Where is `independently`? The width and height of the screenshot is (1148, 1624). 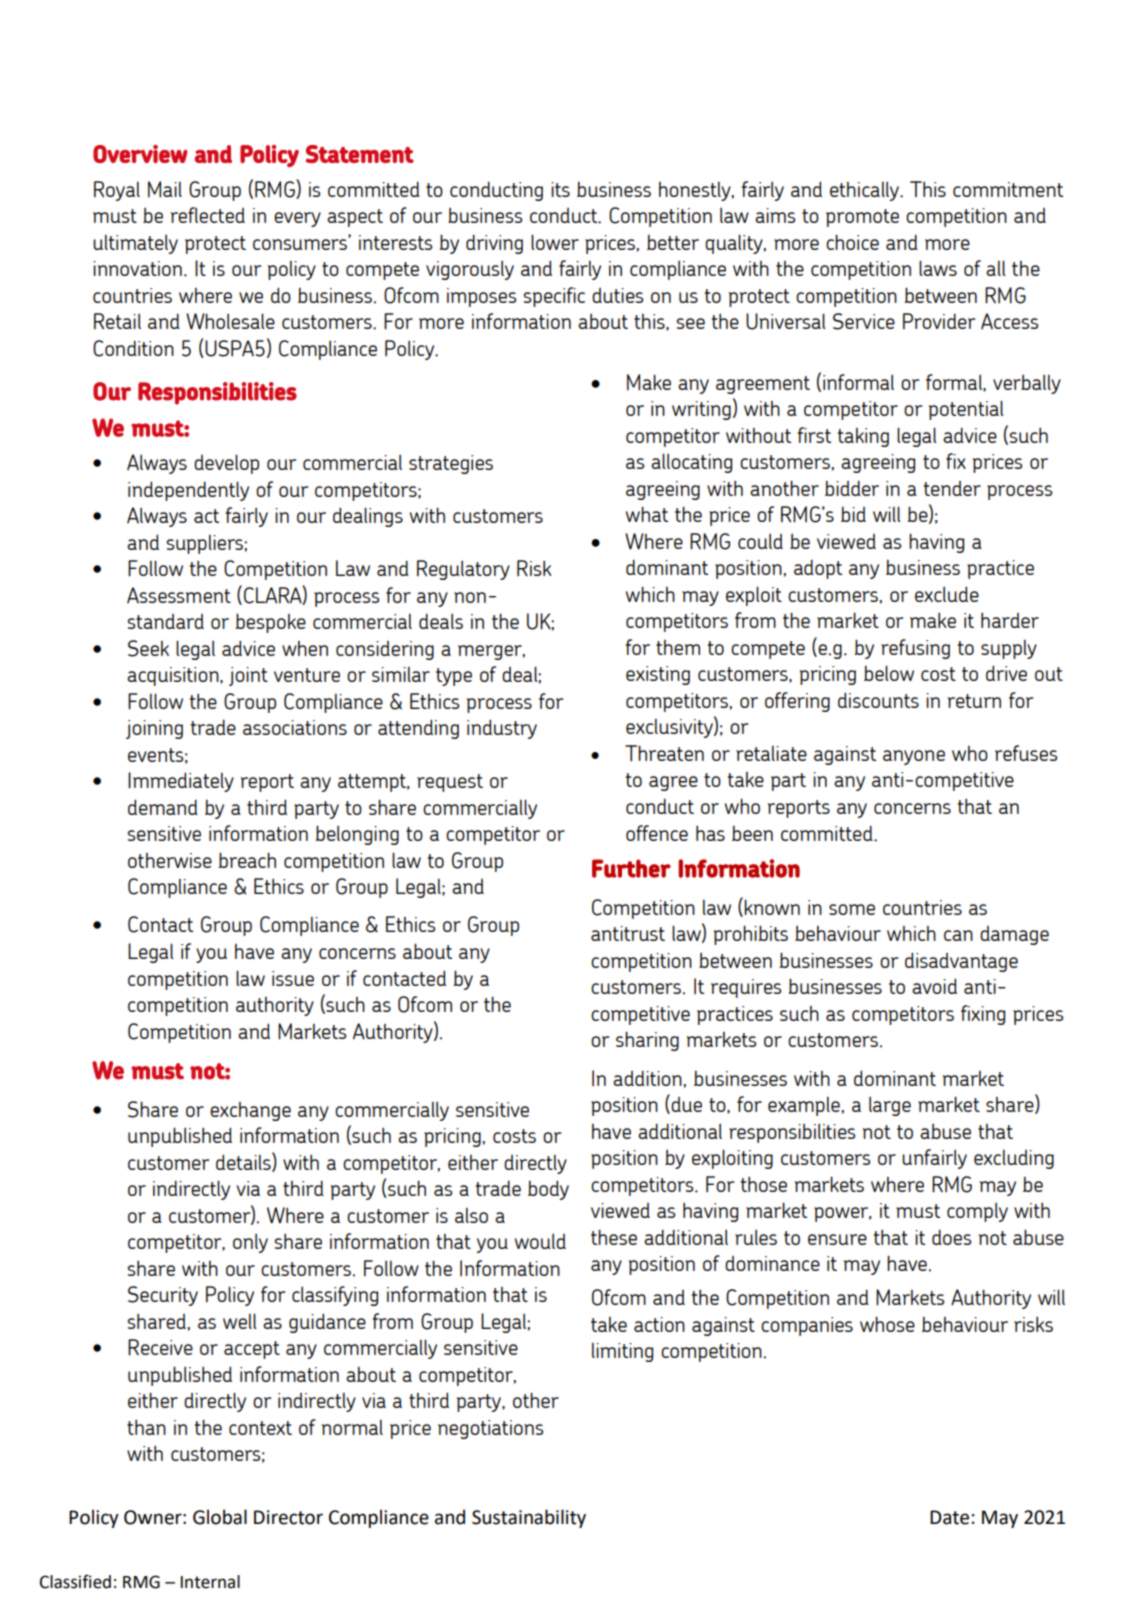
independently is located at coordinates (188, 491).
